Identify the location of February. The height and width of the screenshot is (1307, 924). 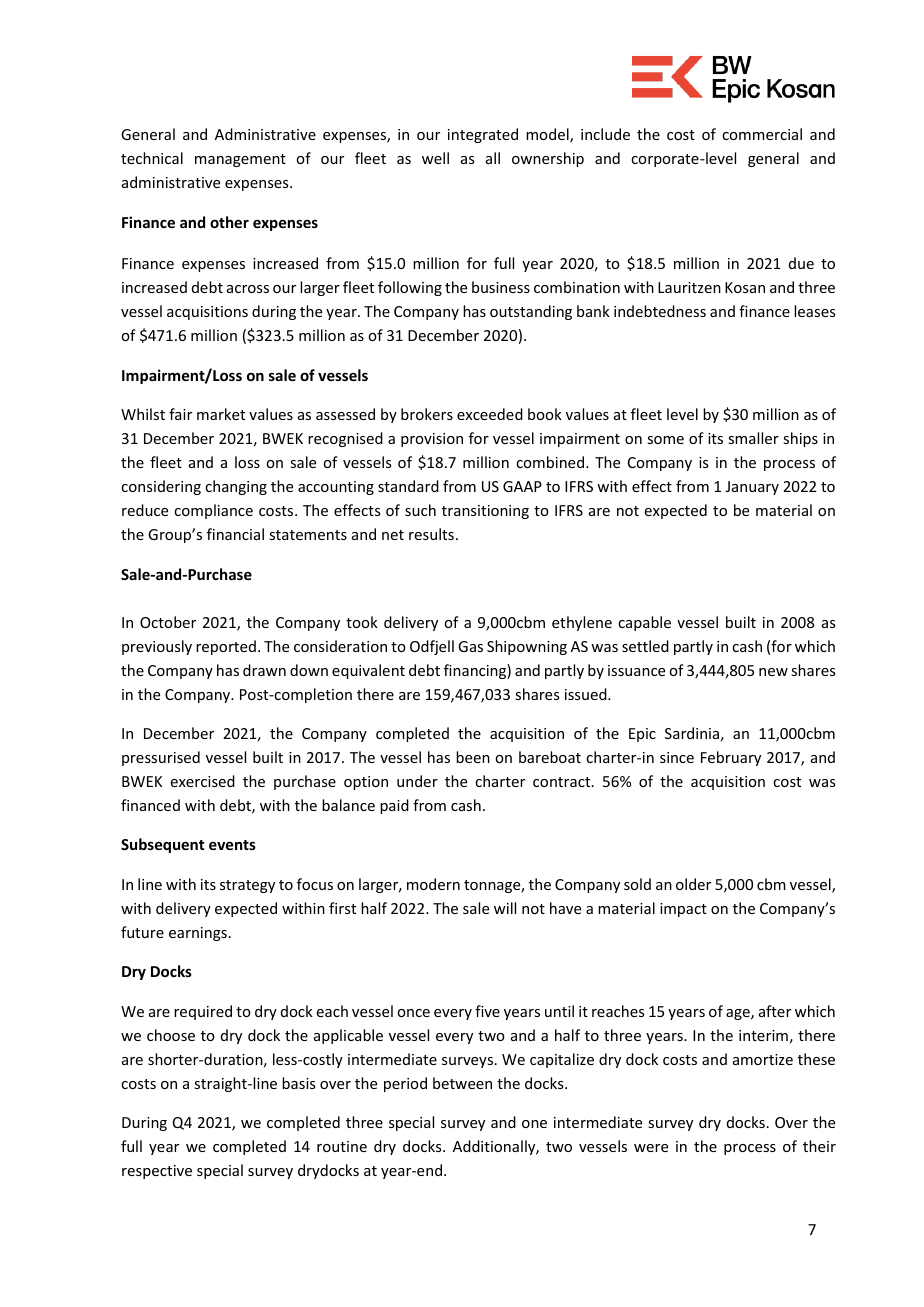
(731, 758).
